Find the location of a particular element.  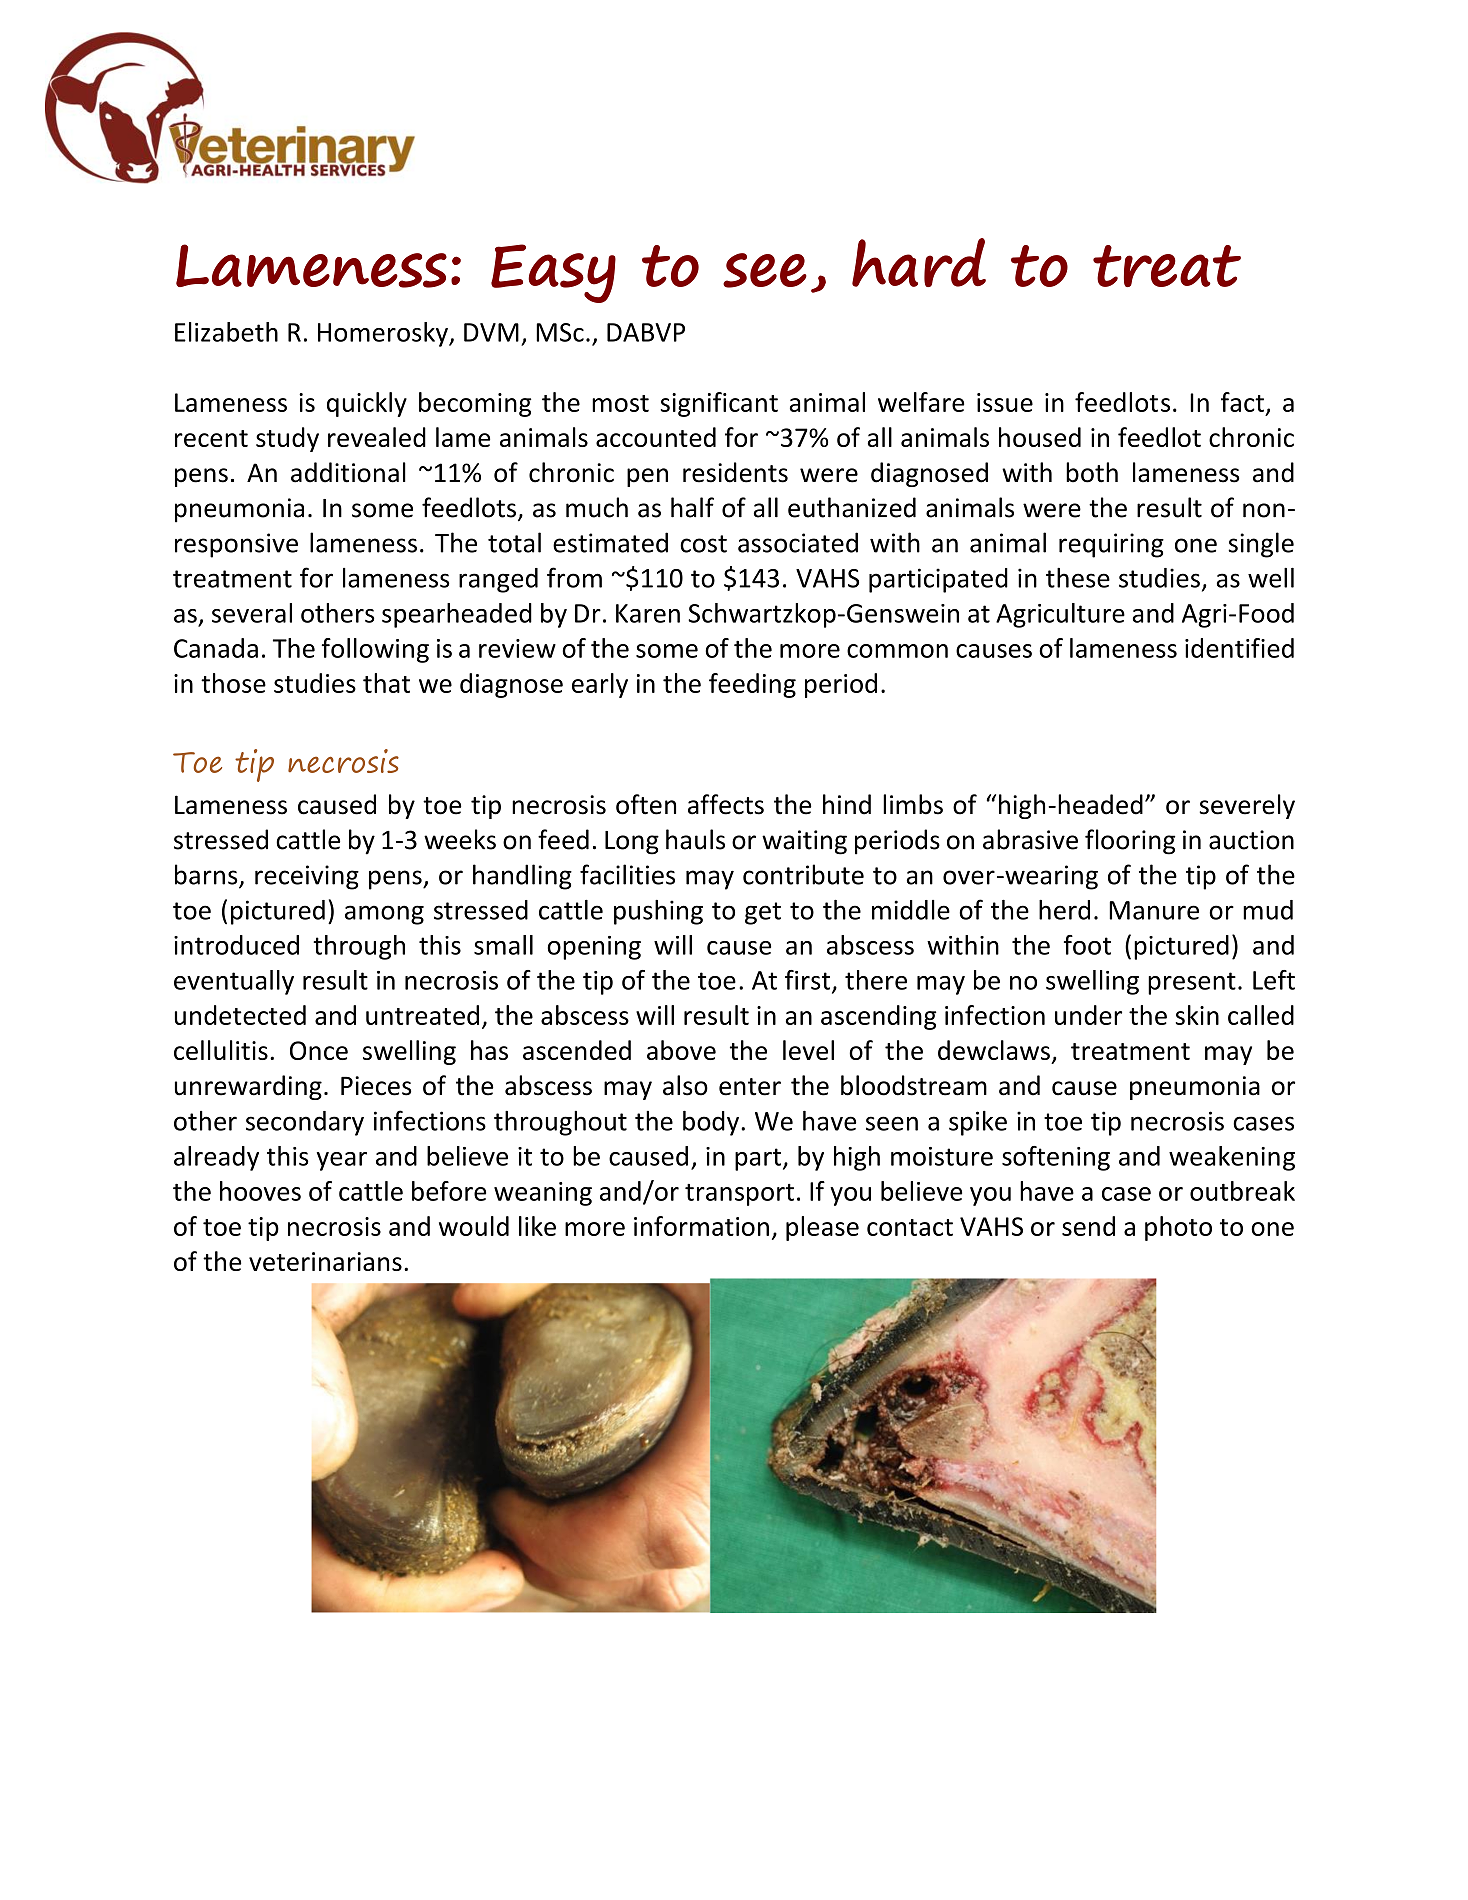

hard is located at coordinates (919, 262).
